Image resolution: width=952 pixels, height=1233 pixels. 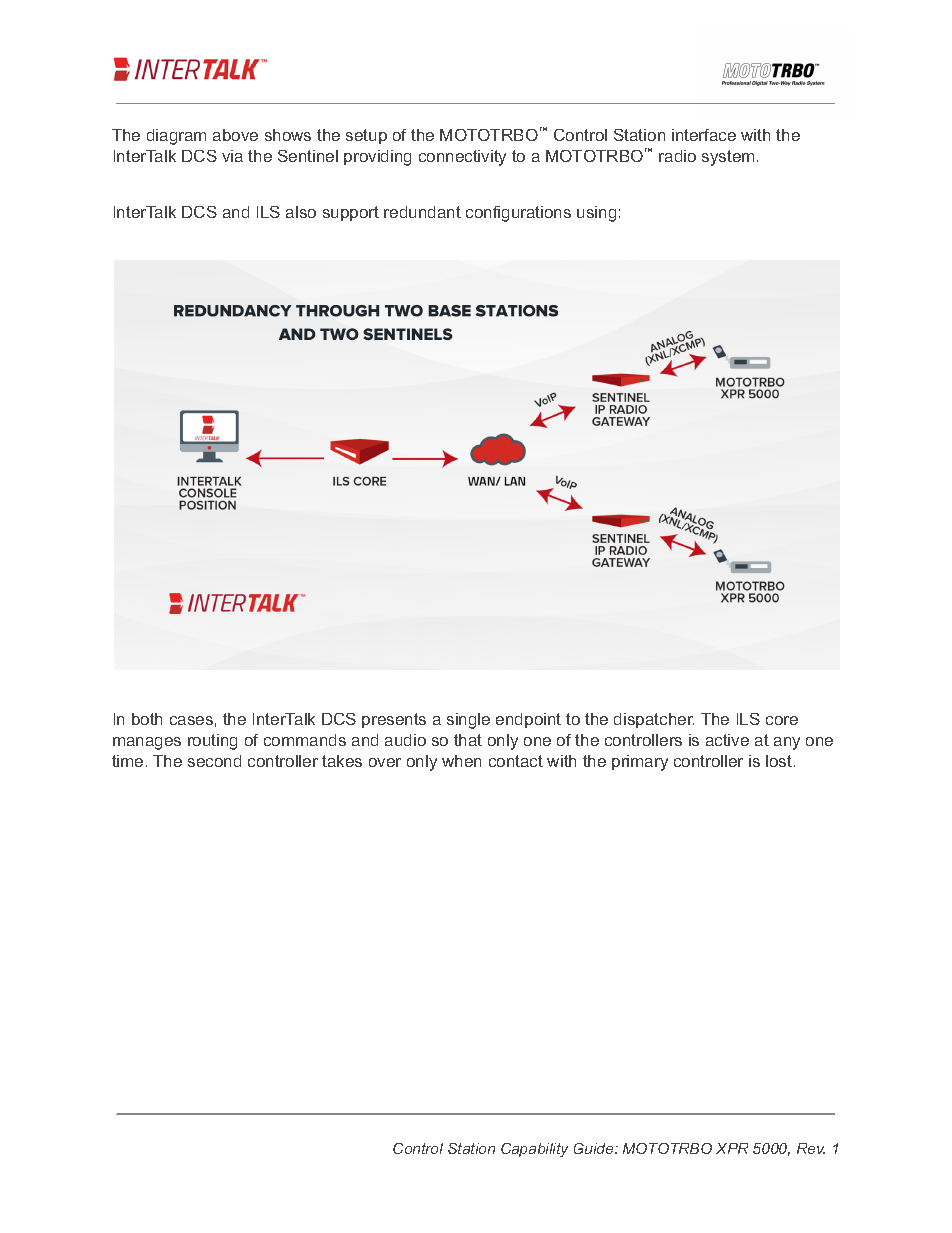 What do you see at coordinates (595, 1148) in the document?
I see `Guide` at bounding box center [595, 1148].
